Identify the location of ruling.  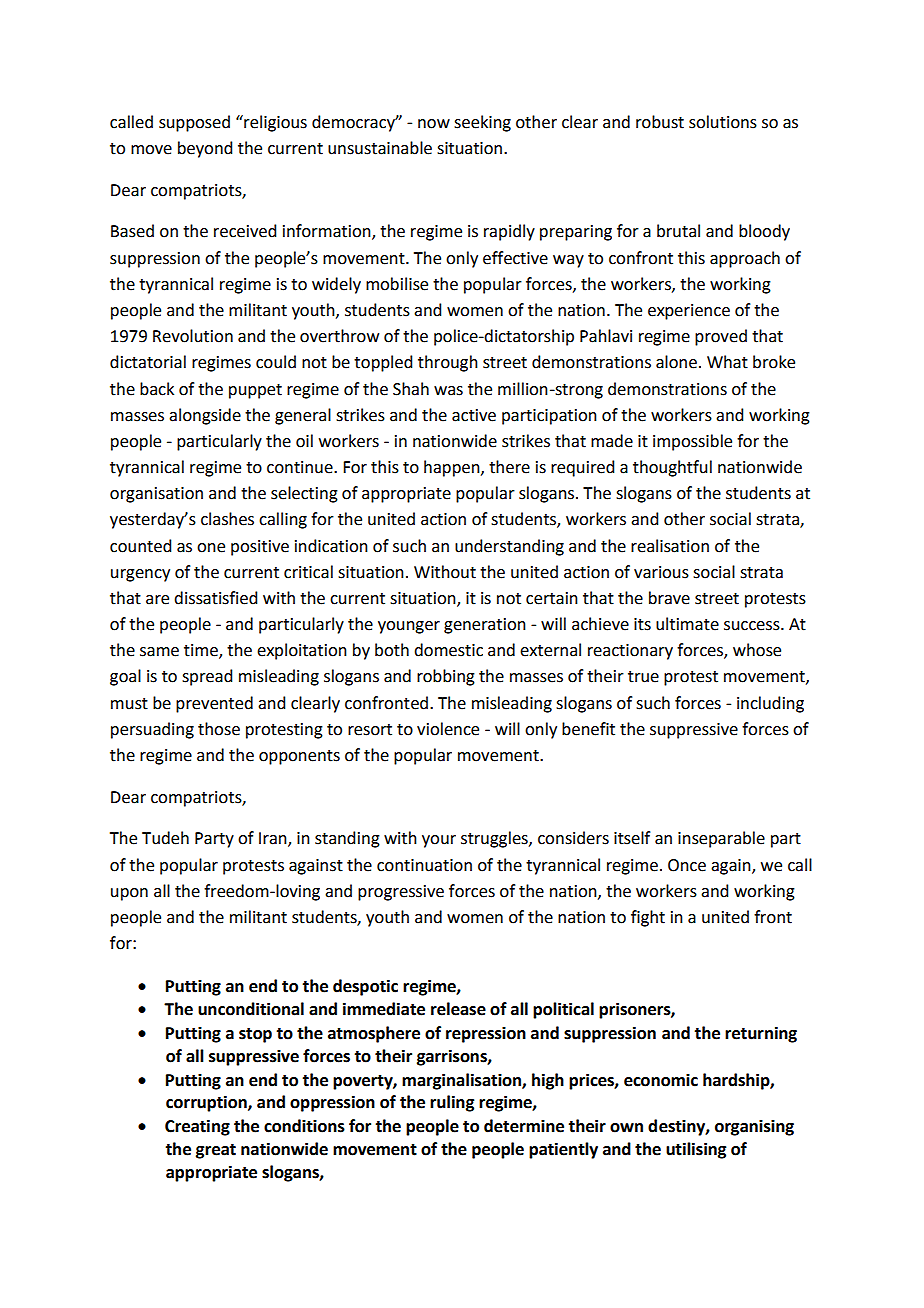
(452, 1103).
